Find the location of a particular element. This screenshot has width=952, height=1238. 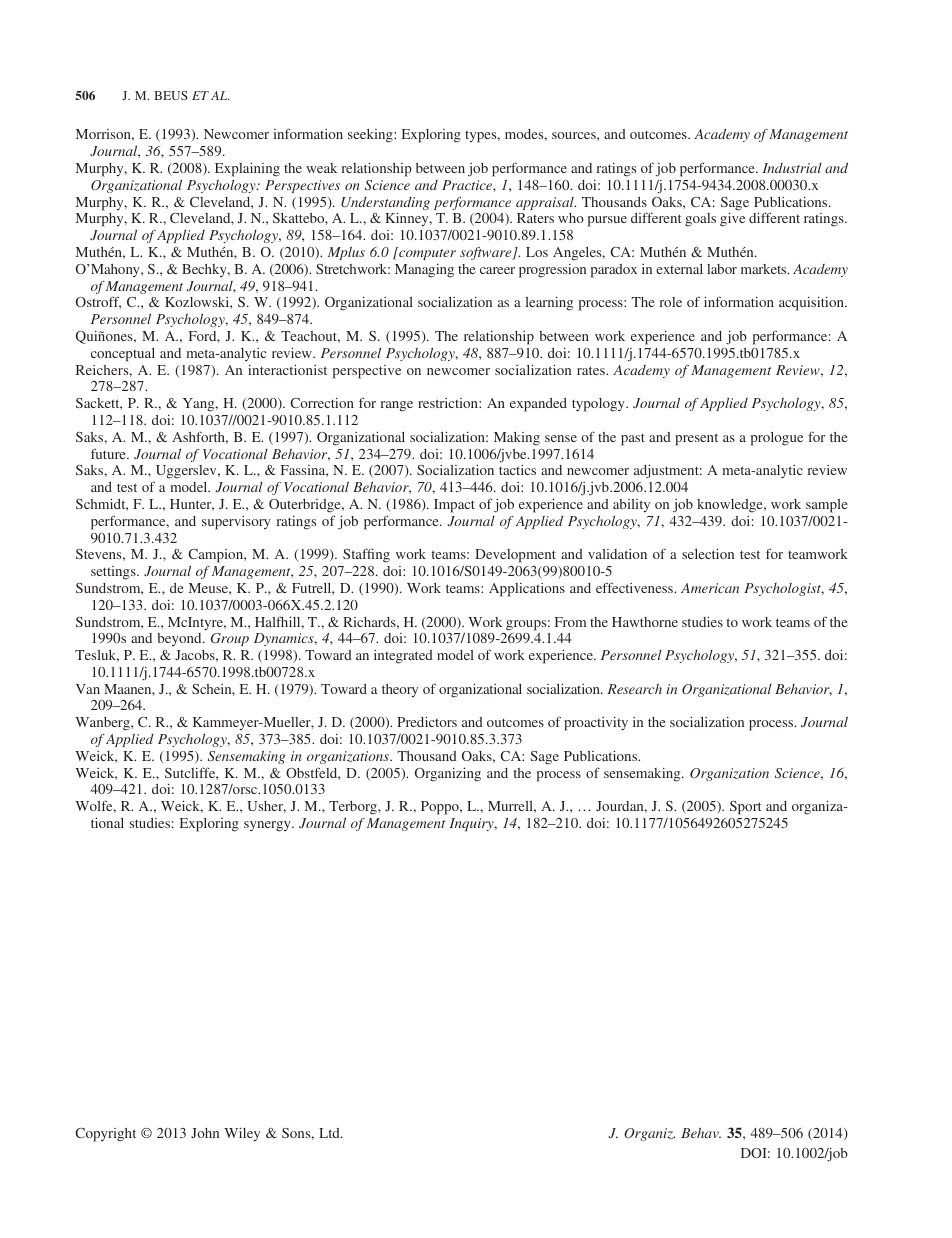

John is located at coordinates (205, 1133).
